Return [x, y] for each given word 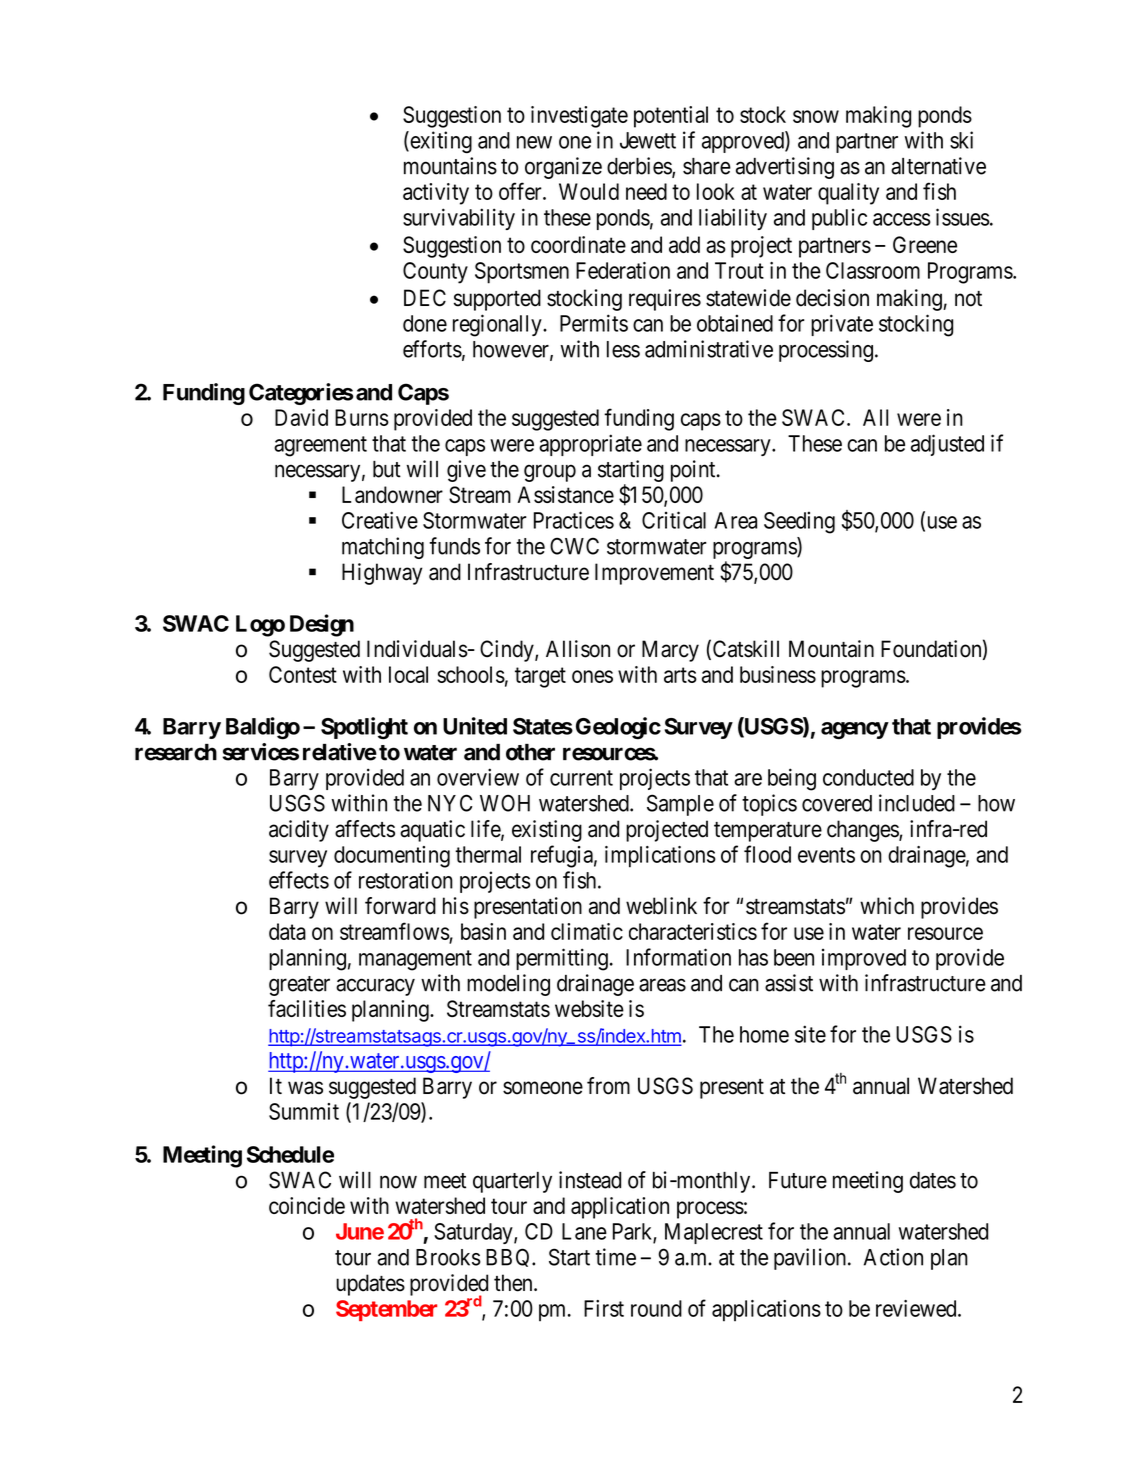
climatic [587, 931]
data [287, 931]
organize [563, 168]
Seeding [799, 522]
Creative [380, 520]
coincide [307, 1205]
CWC [574, 546]
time [615, 1257]
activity [436, 194]
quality [848, 194]
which [887, 906]
